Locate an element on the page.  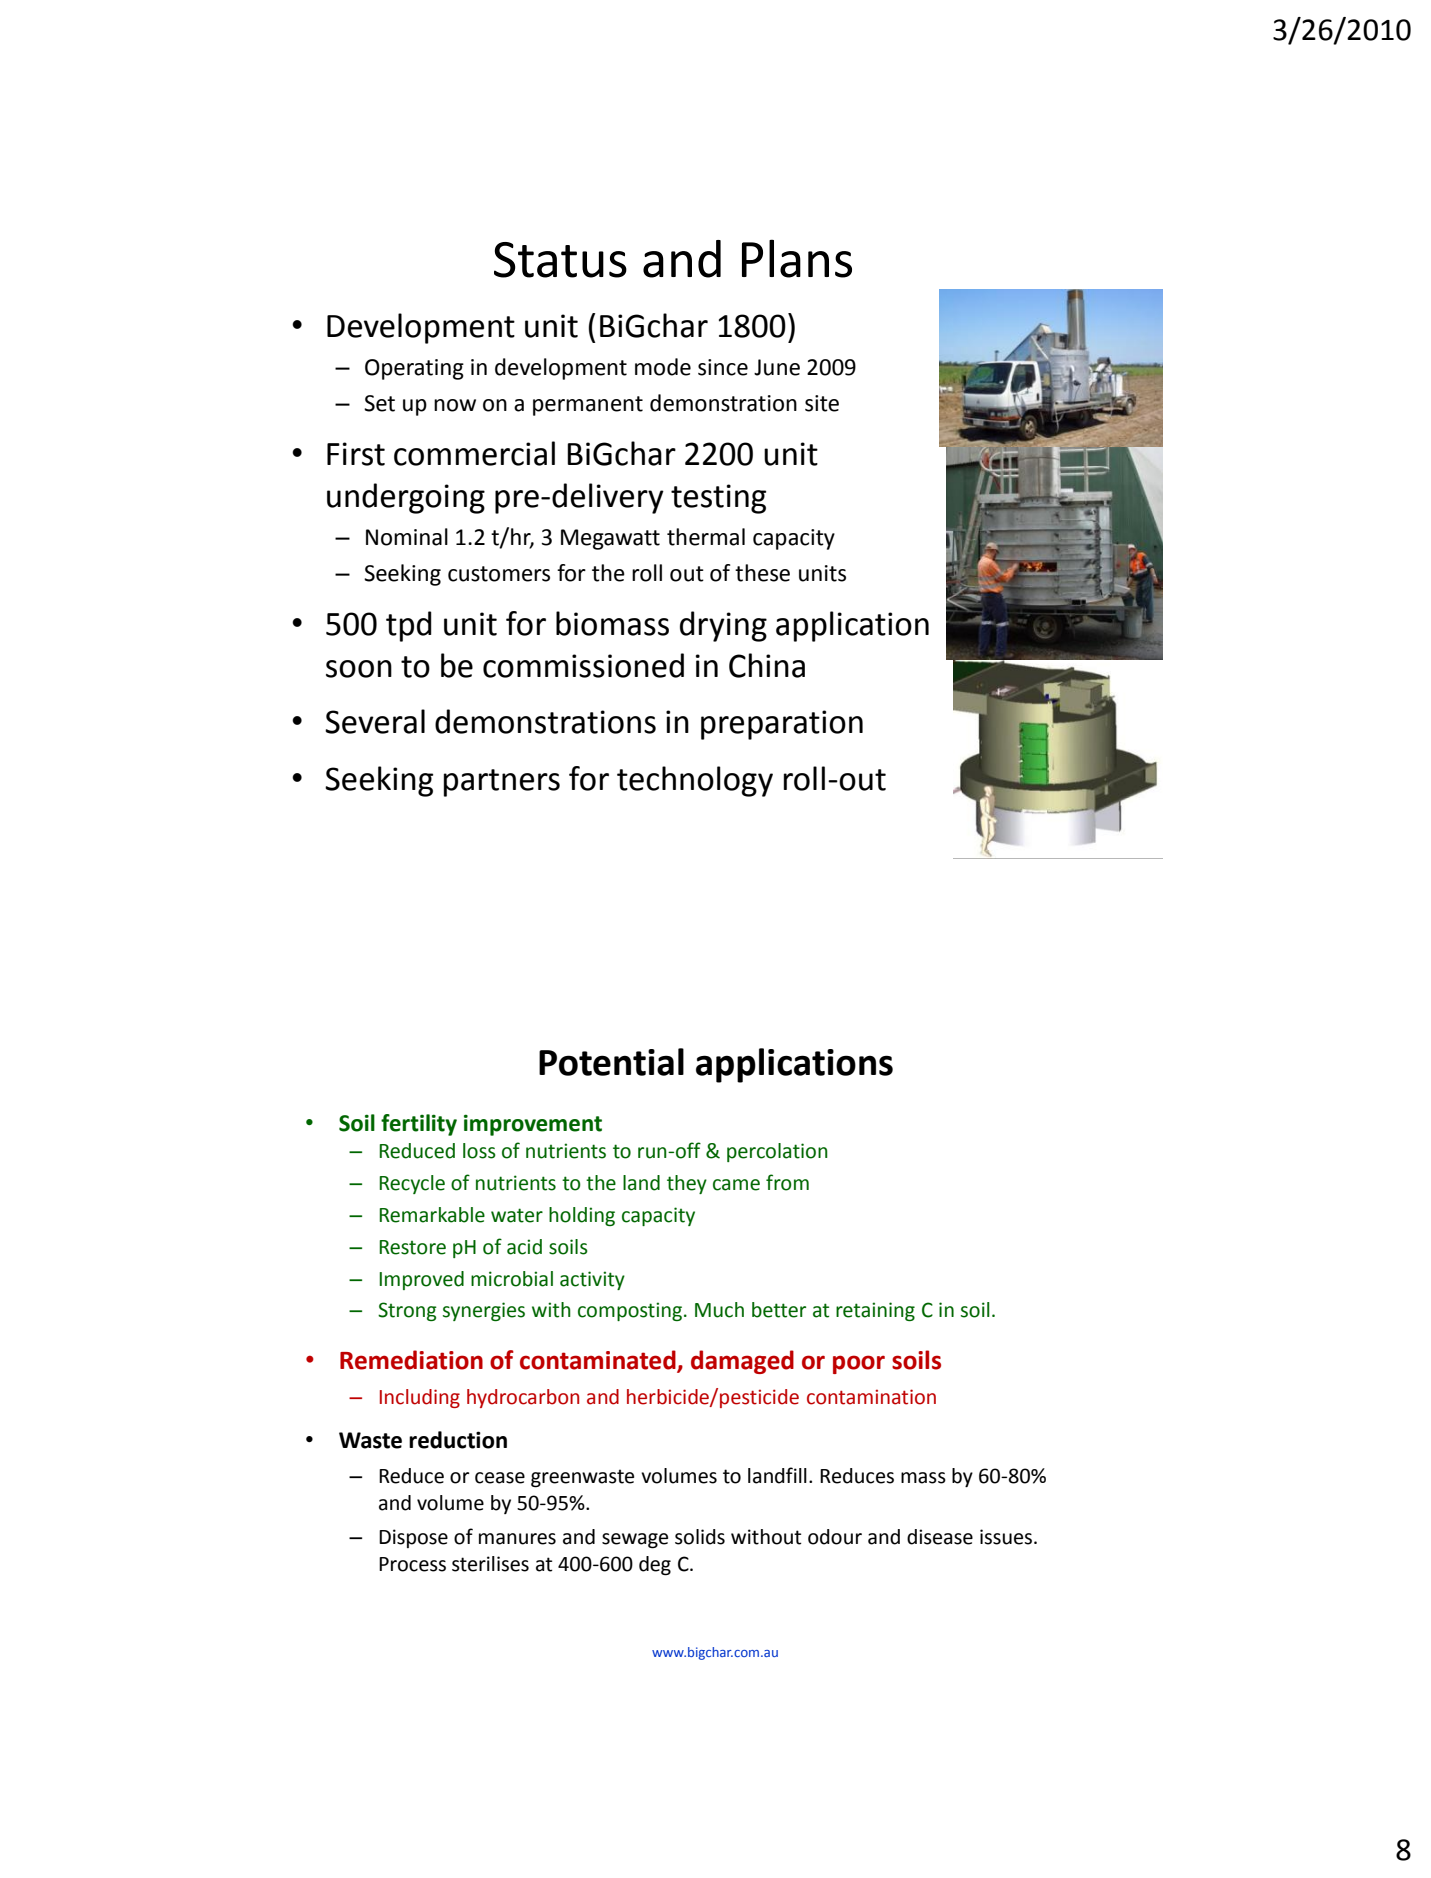
Plans is located at coordinates (797, 258).
